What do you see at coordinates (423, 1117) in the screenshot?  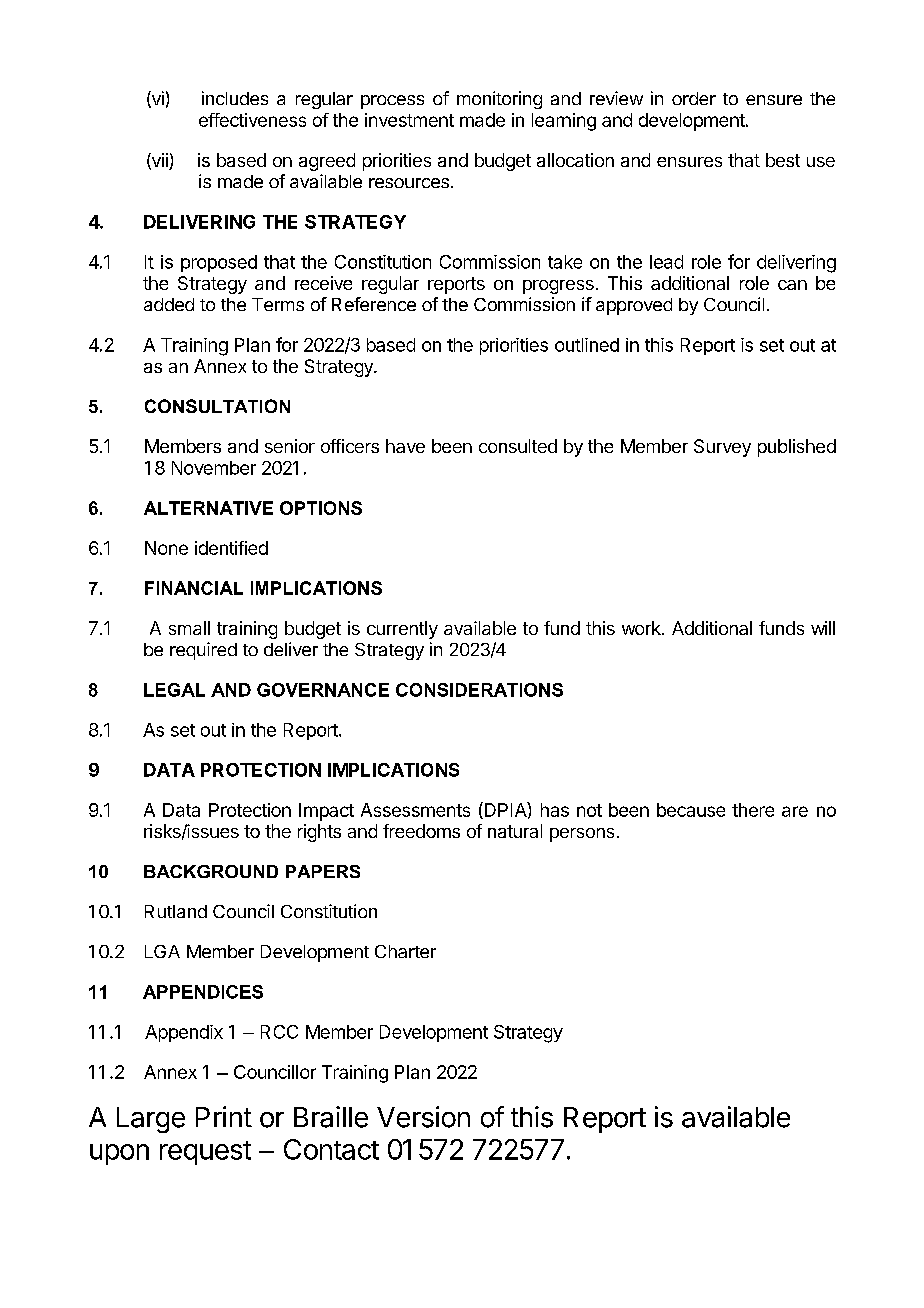 I see `Version` at bounding box center [423, 1117].
